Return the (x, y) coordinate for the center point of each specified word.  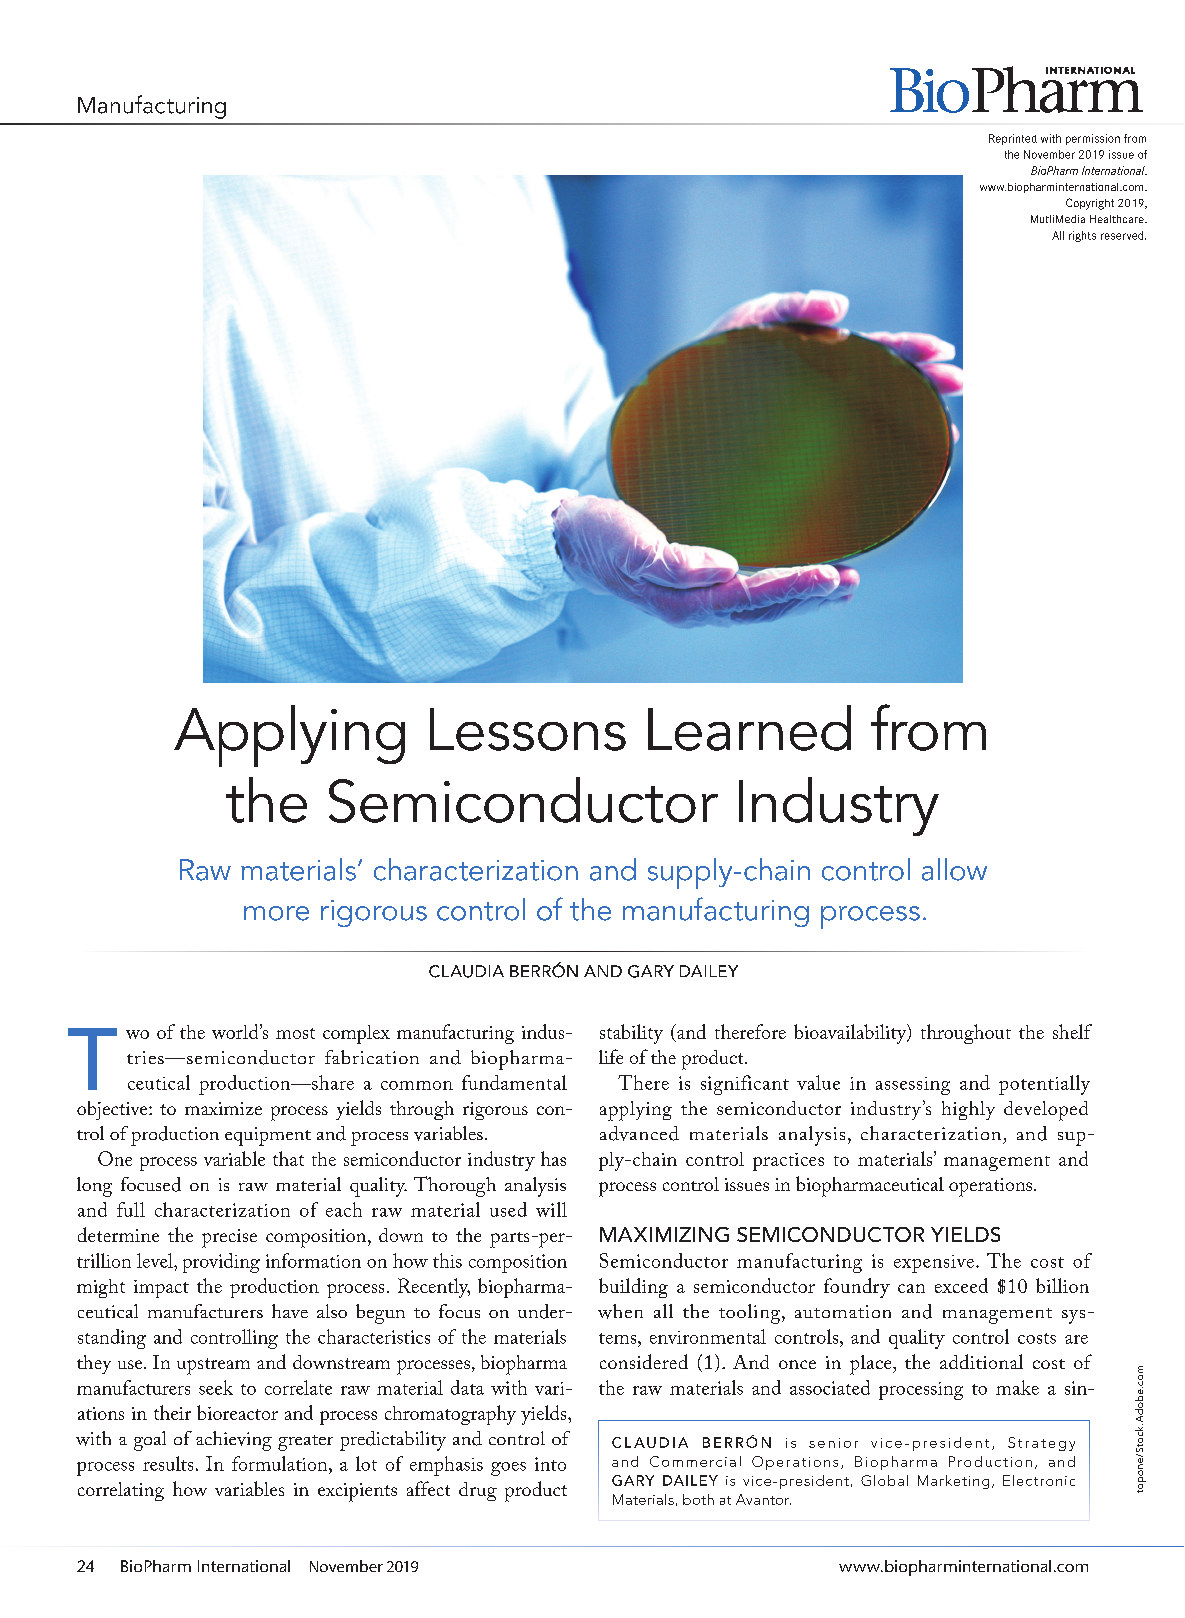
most (295, 1033)
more (276, 913)
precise (229, 1238)
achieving (234, 1441)
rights (1082, 236)
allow (954, 869)
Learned (749, 728)
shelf (1072, 1031)
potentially (1044, 1085)
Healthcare (1118, 219)
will (551, 1209)
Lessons (528, 729)
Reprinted (1013, 139)
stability (631, 1034)
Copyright (1090, 204)
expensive (935, 1264)
